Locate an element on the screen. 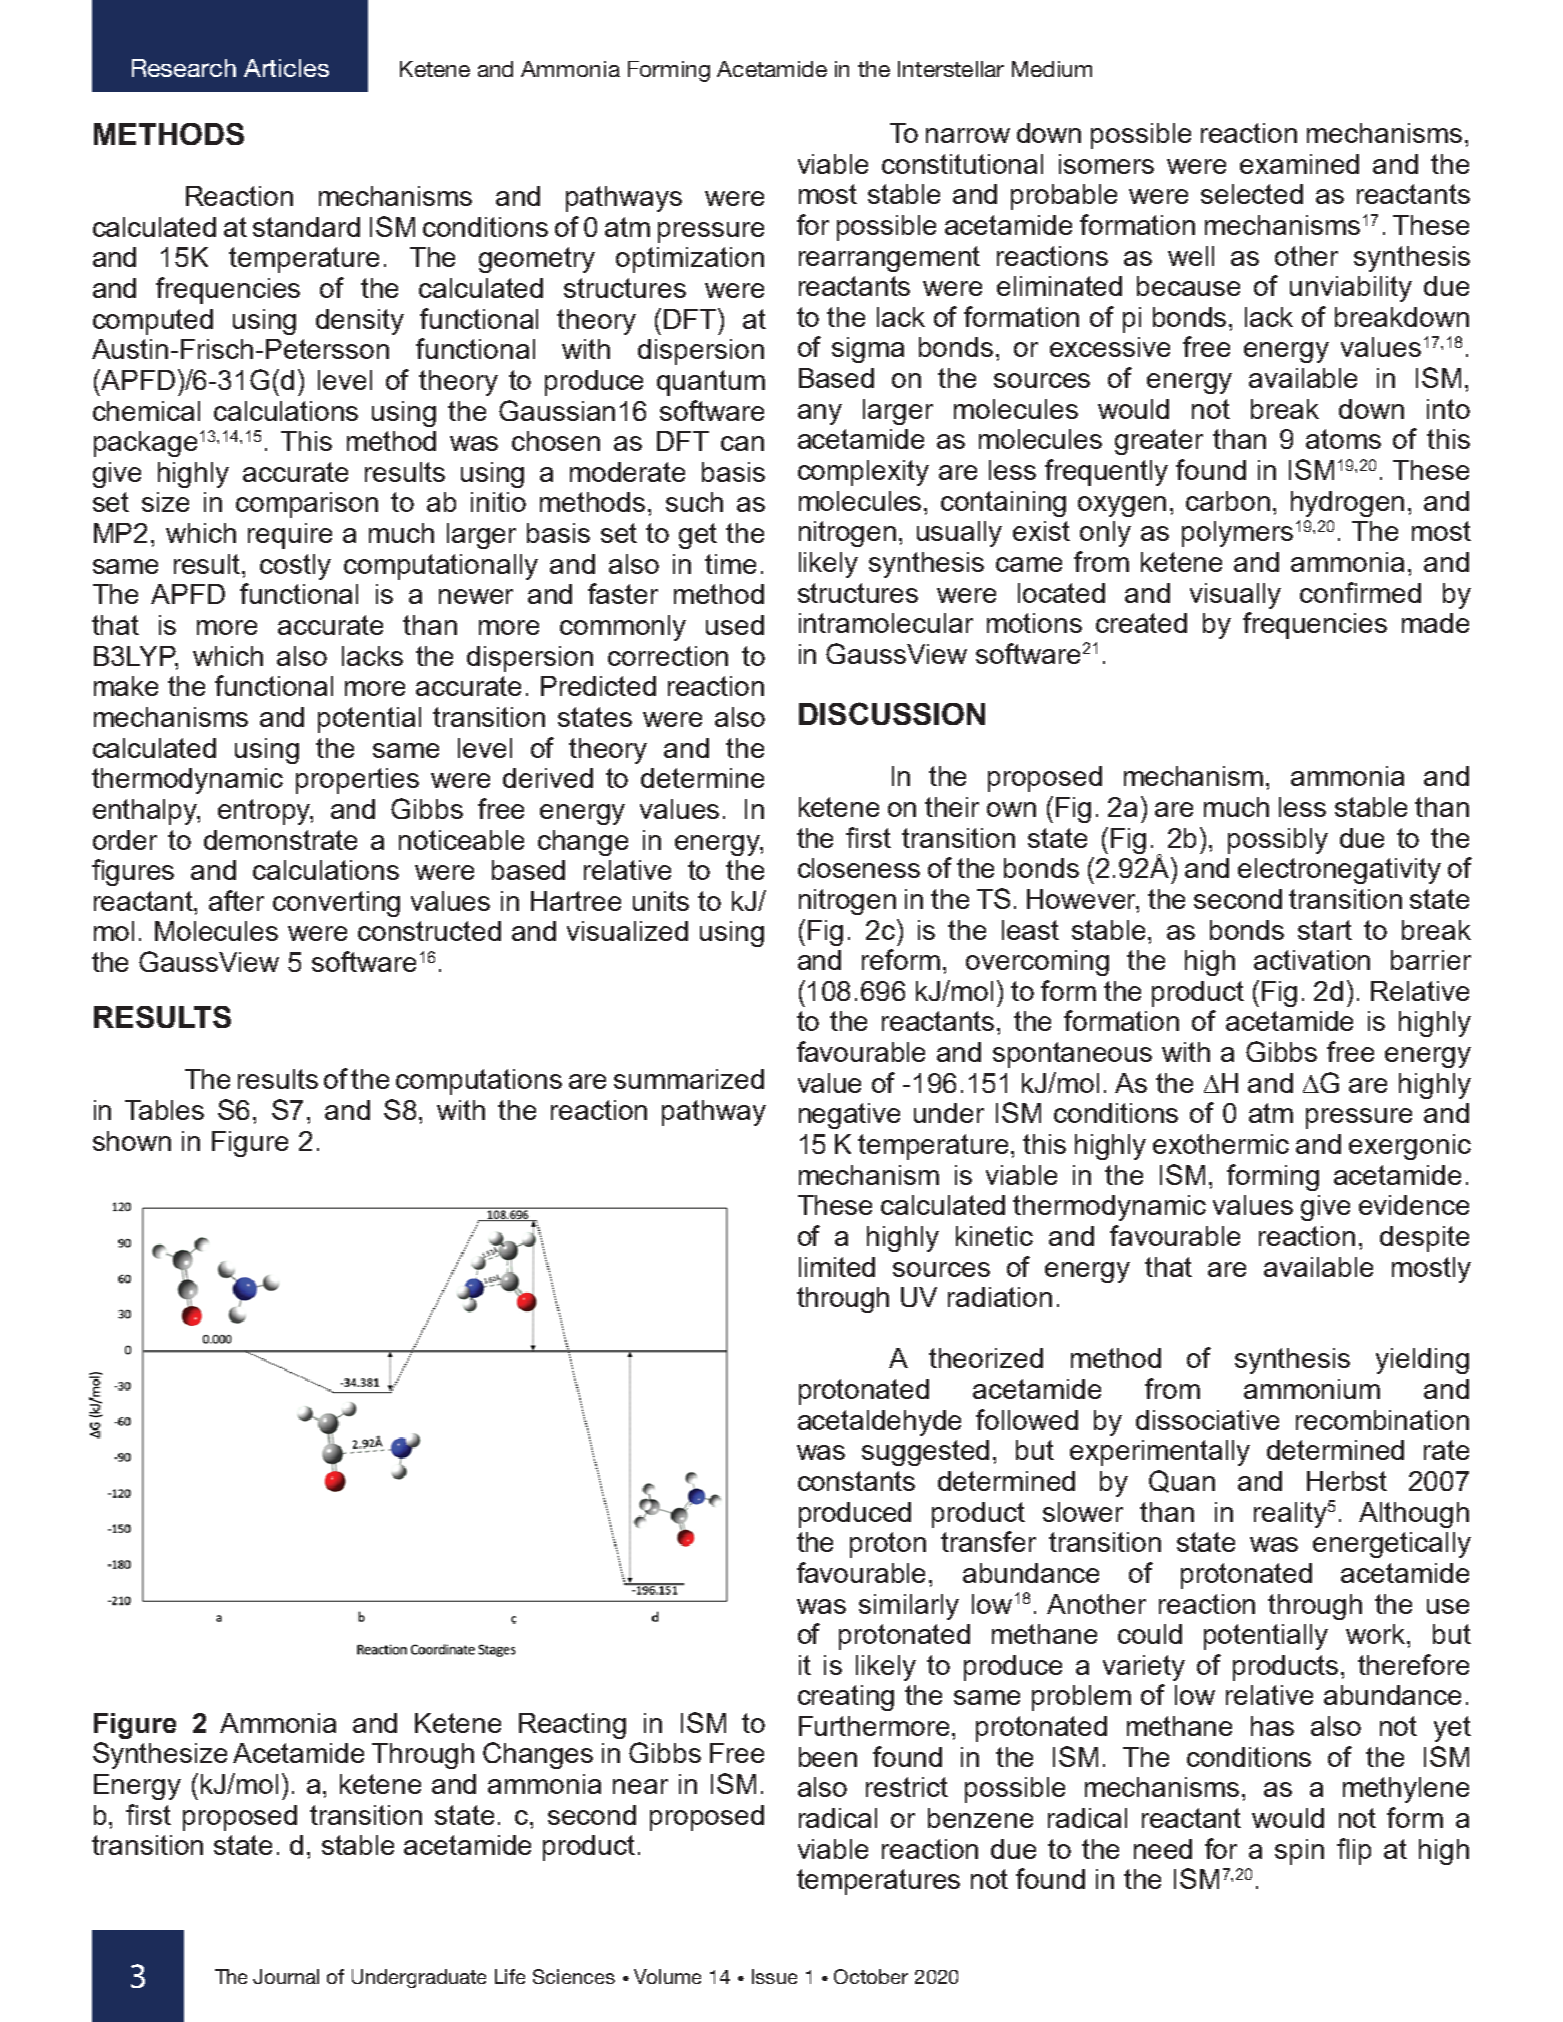 The image size is (1563, 2022). narrow is located at coordinates (968, 135).
